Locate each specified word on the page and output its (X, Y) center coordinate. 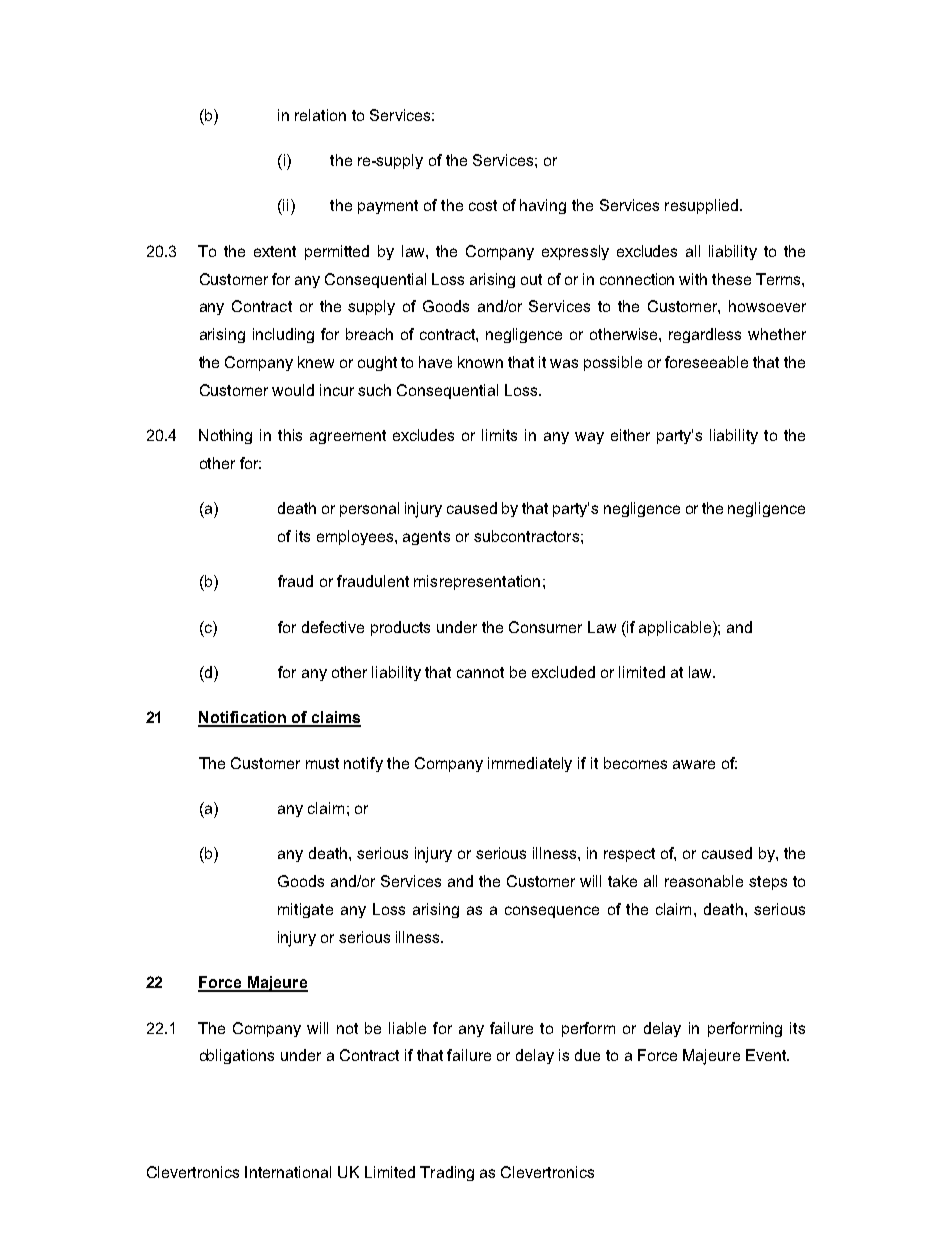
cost (483, 205)
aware (694, 764)
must (322, 763)
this (290, 435)
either (630, 435)
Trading (447, 1173)
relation (320, 115)
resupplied (701, 206)
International (288, 1172)
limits (499, 435)
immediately (530, 764)
